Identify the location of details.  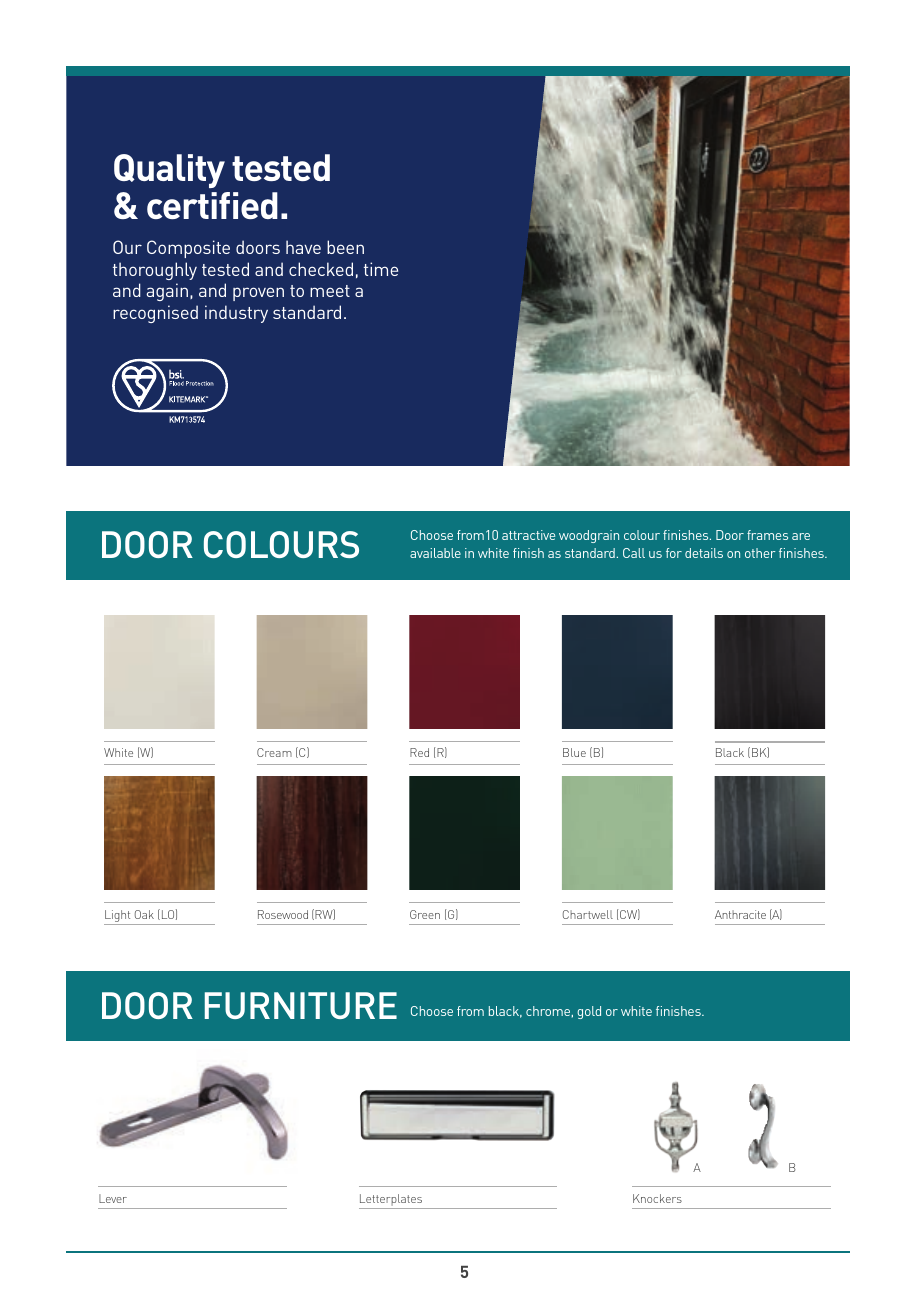
(704, 553).
